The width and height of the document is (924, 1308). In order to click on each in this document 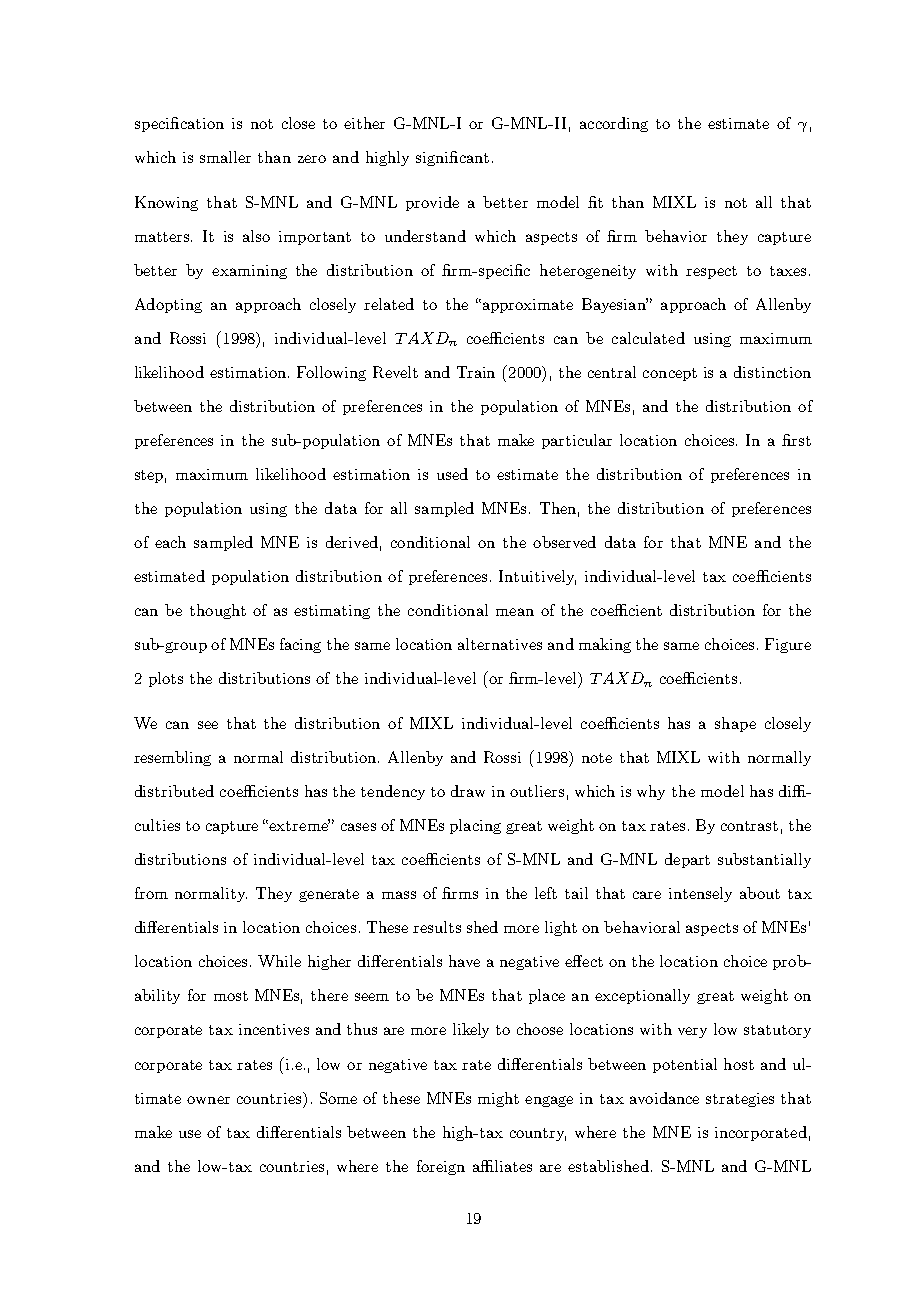, I will do `click(170, 542)`.
